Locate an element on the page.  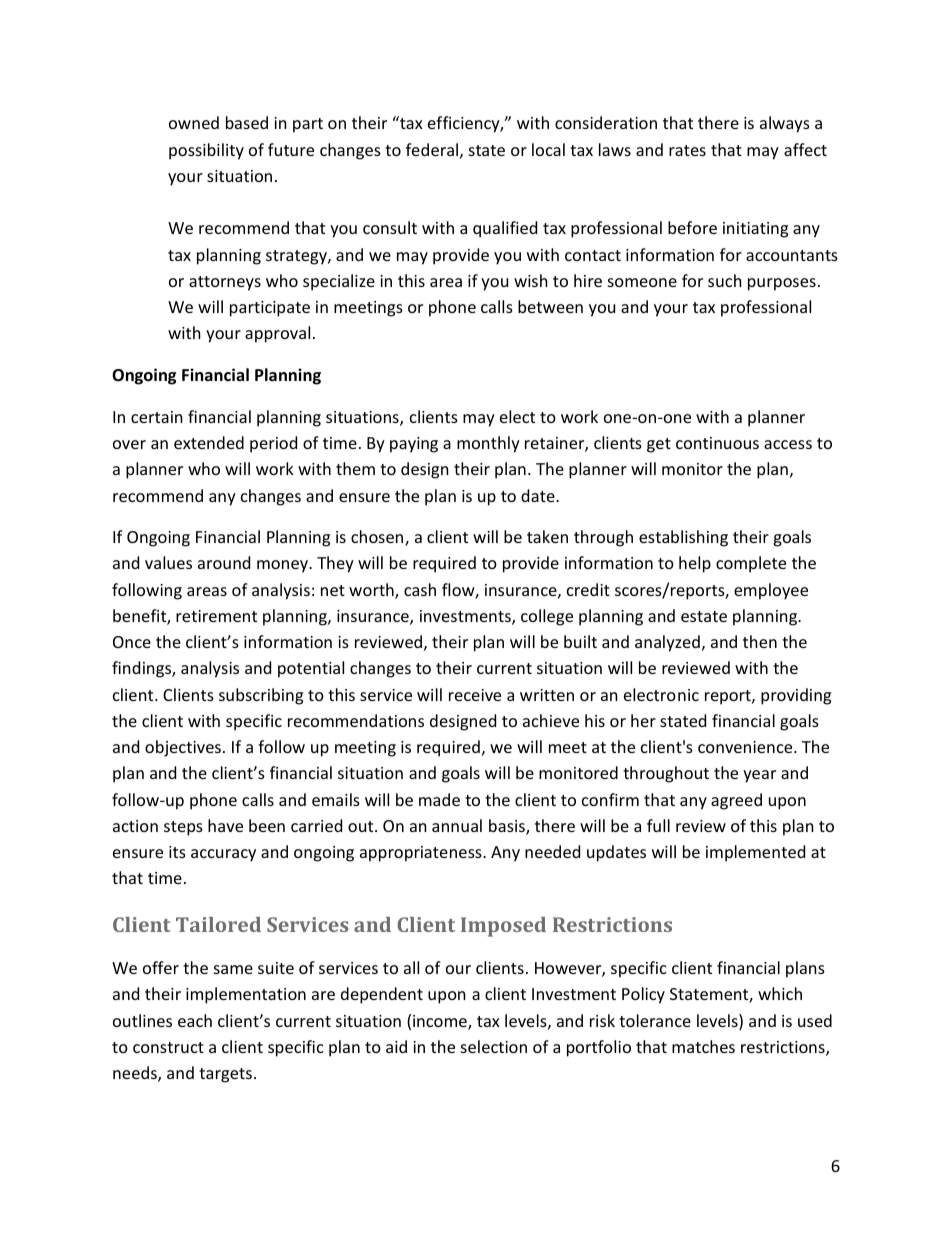
receive is located at coordinates (475, 695).
